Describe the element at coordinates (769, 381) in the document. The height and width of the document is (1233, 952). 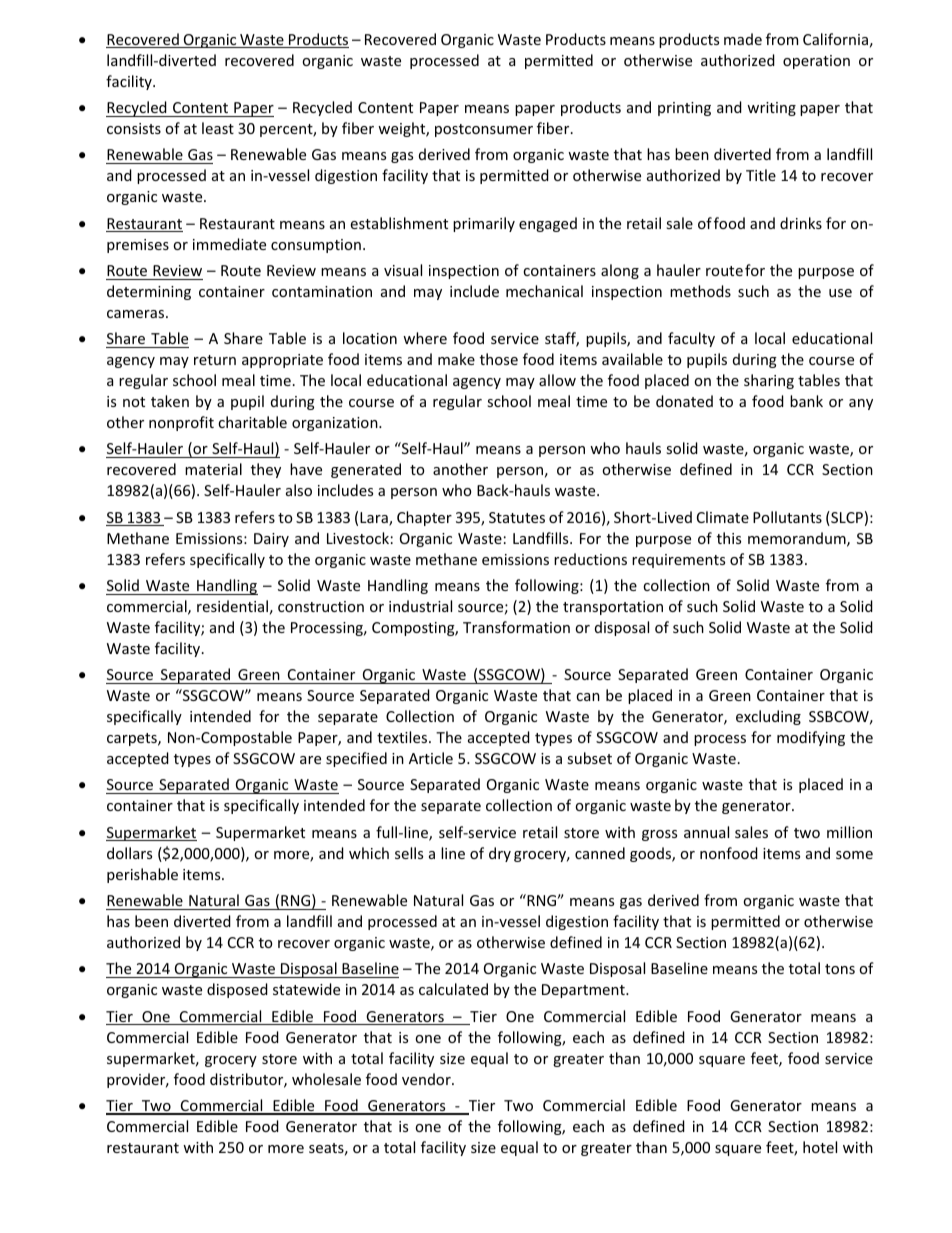
I see `sharing` at that location.
